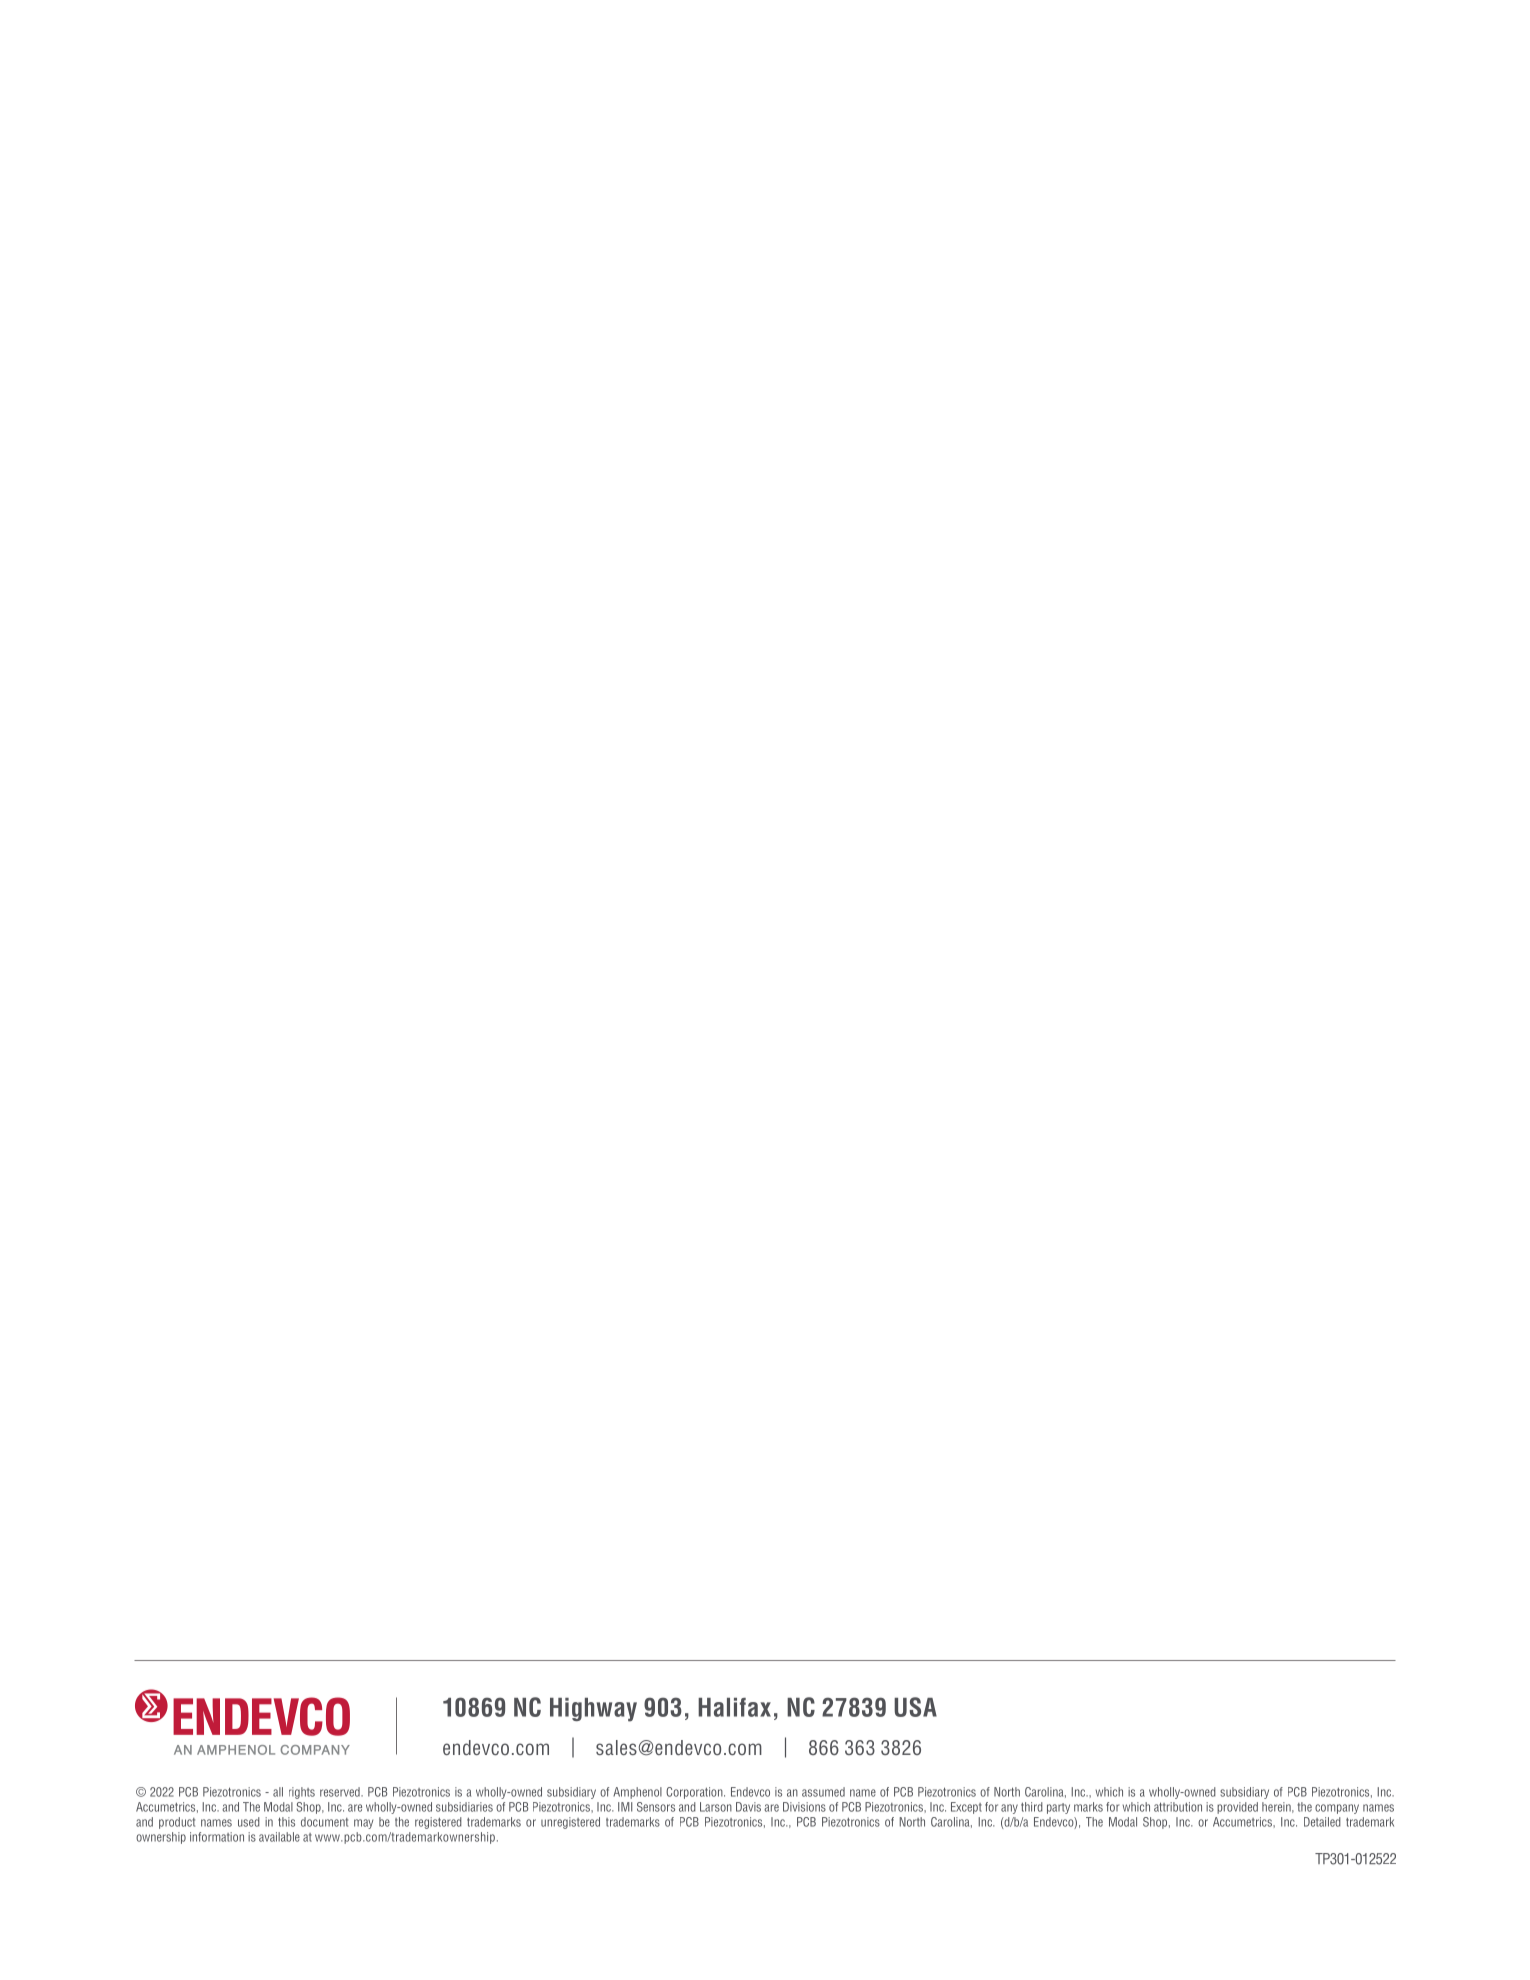  I want to click on Detailed, so click(1322, 1822).
